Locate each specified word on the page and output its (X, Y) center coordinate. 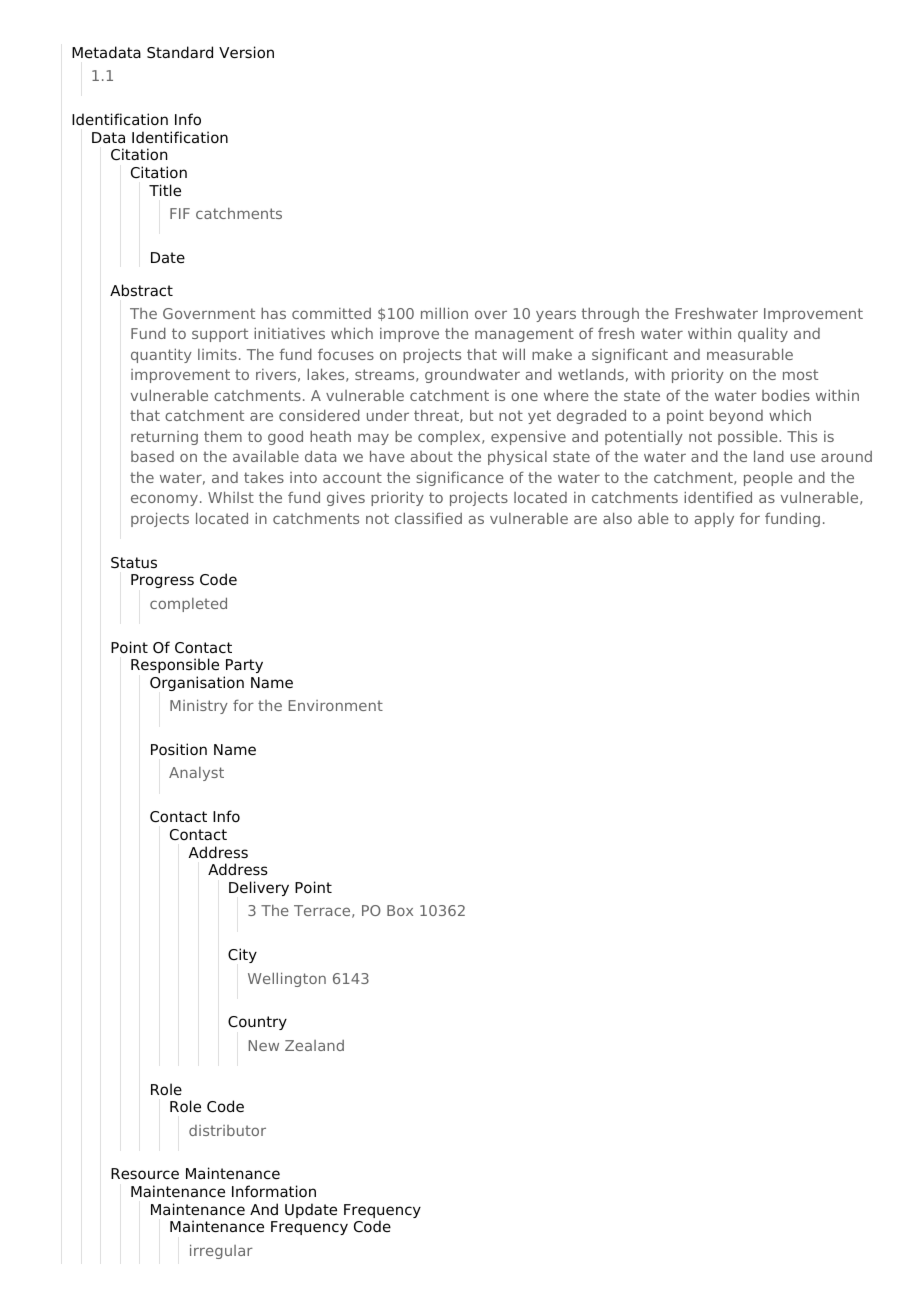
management (524, 335)
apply (714, 520)
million (444, 313)
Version (246, 52)
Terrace (323, 911)
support (220, 335)
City (242, 955)
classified (428, 518)
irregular (221, 1251)
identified (718, 497)
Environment (336, 705)
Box (400, 910)
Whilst (231, 497)
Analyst (196, 774)
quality (763, 334)
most (800, 374)
